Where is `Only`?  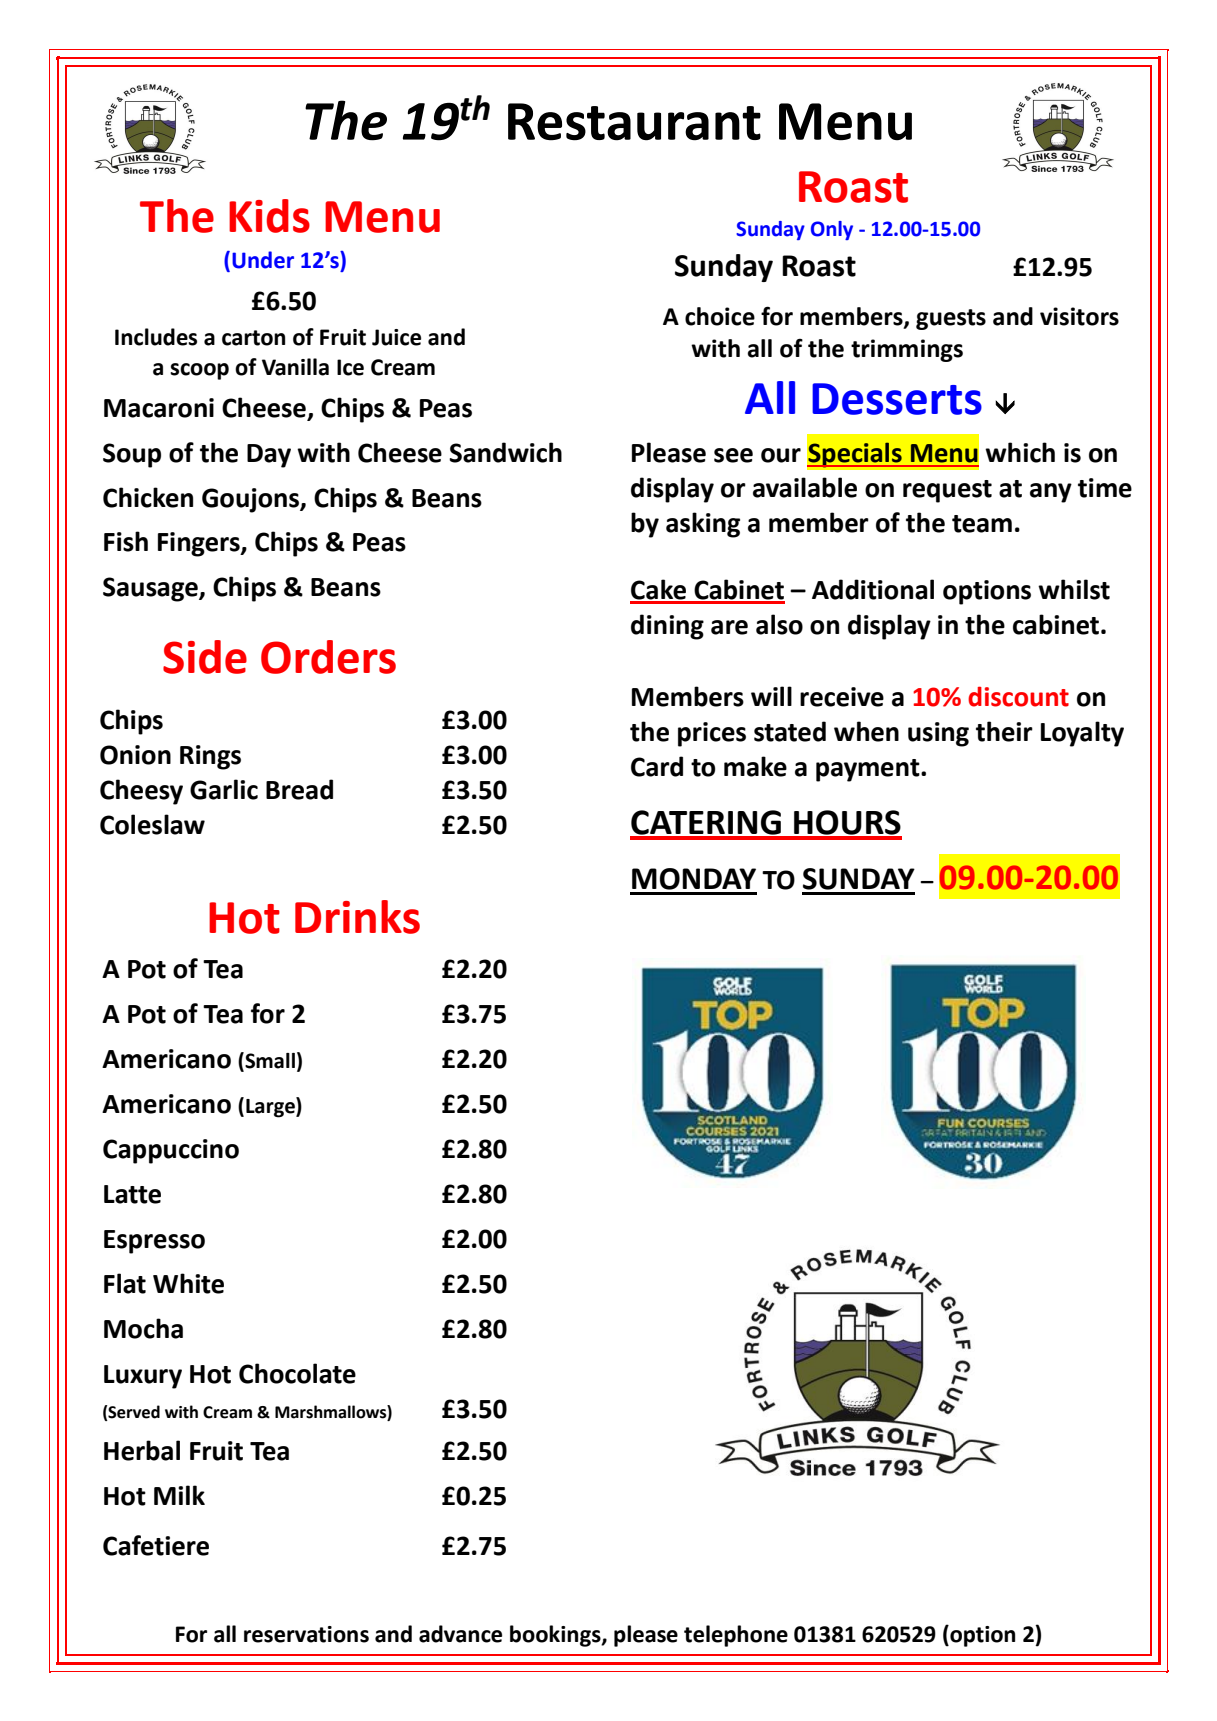
Only is located at coordinates (832, 230).
